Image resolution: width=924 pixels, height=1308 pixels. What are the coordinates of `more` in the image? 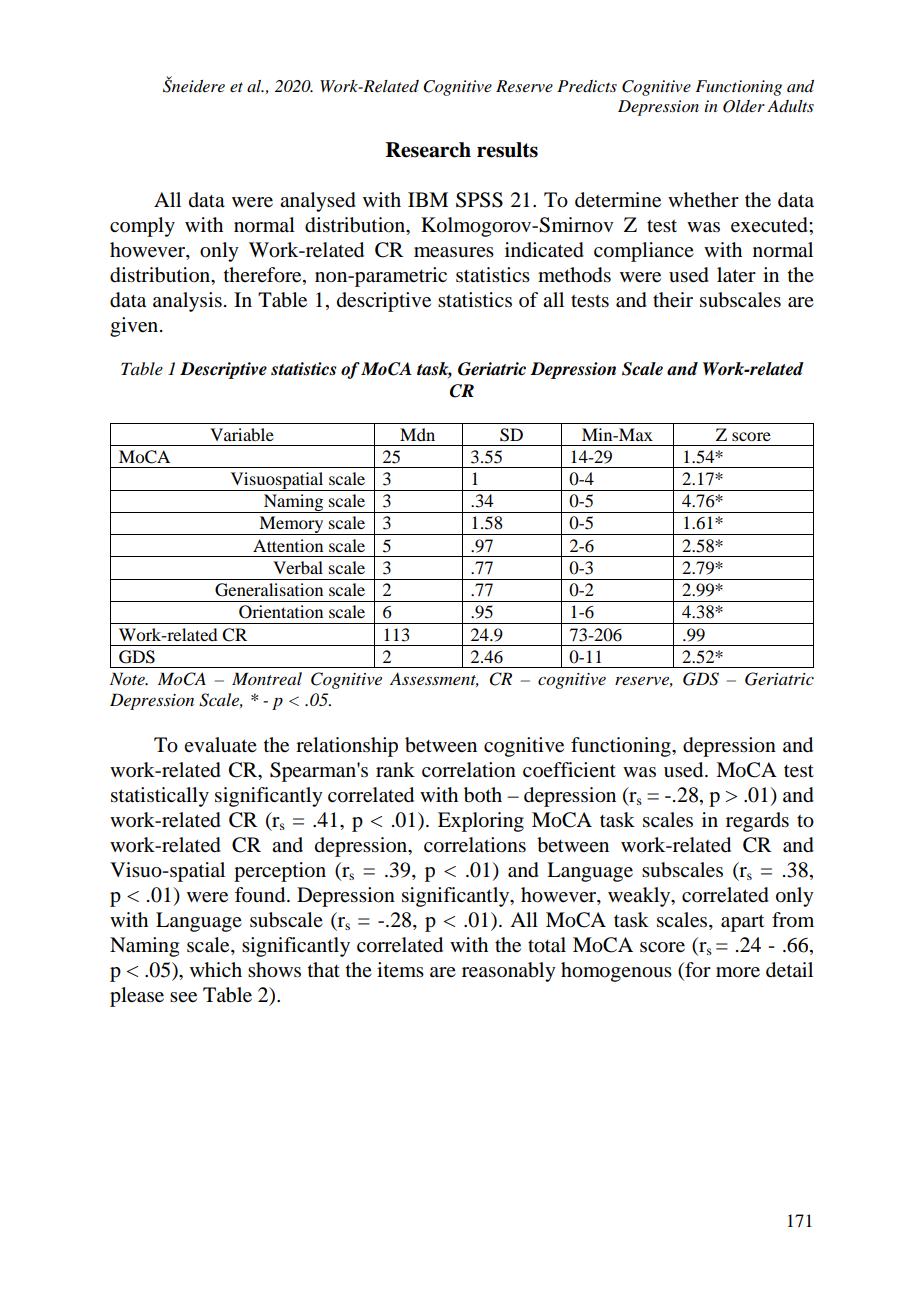 It's located at (738, 972).
